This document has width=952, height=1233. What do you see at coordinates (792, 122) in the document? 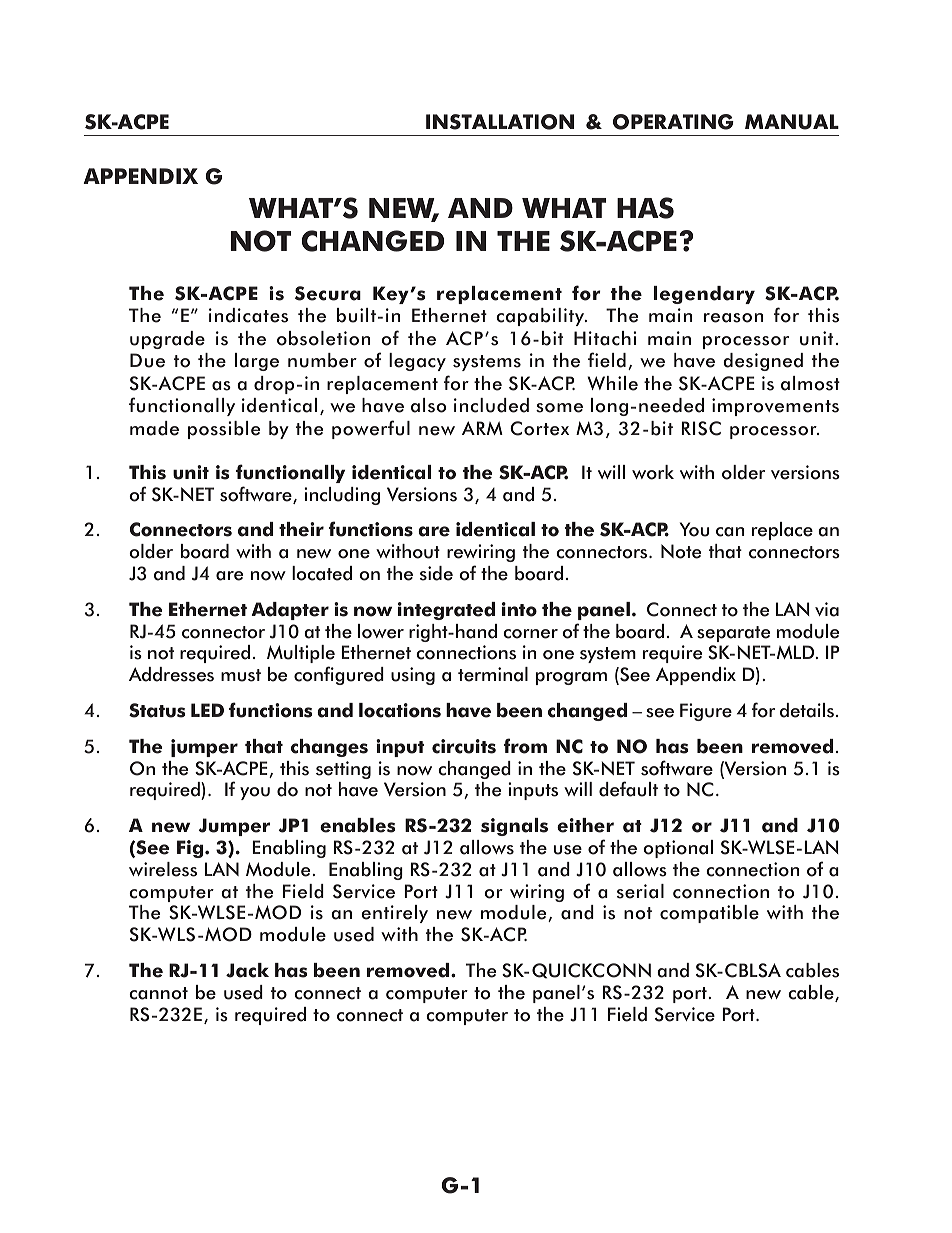
I see `Manual` at bounding box center [792, 122].
